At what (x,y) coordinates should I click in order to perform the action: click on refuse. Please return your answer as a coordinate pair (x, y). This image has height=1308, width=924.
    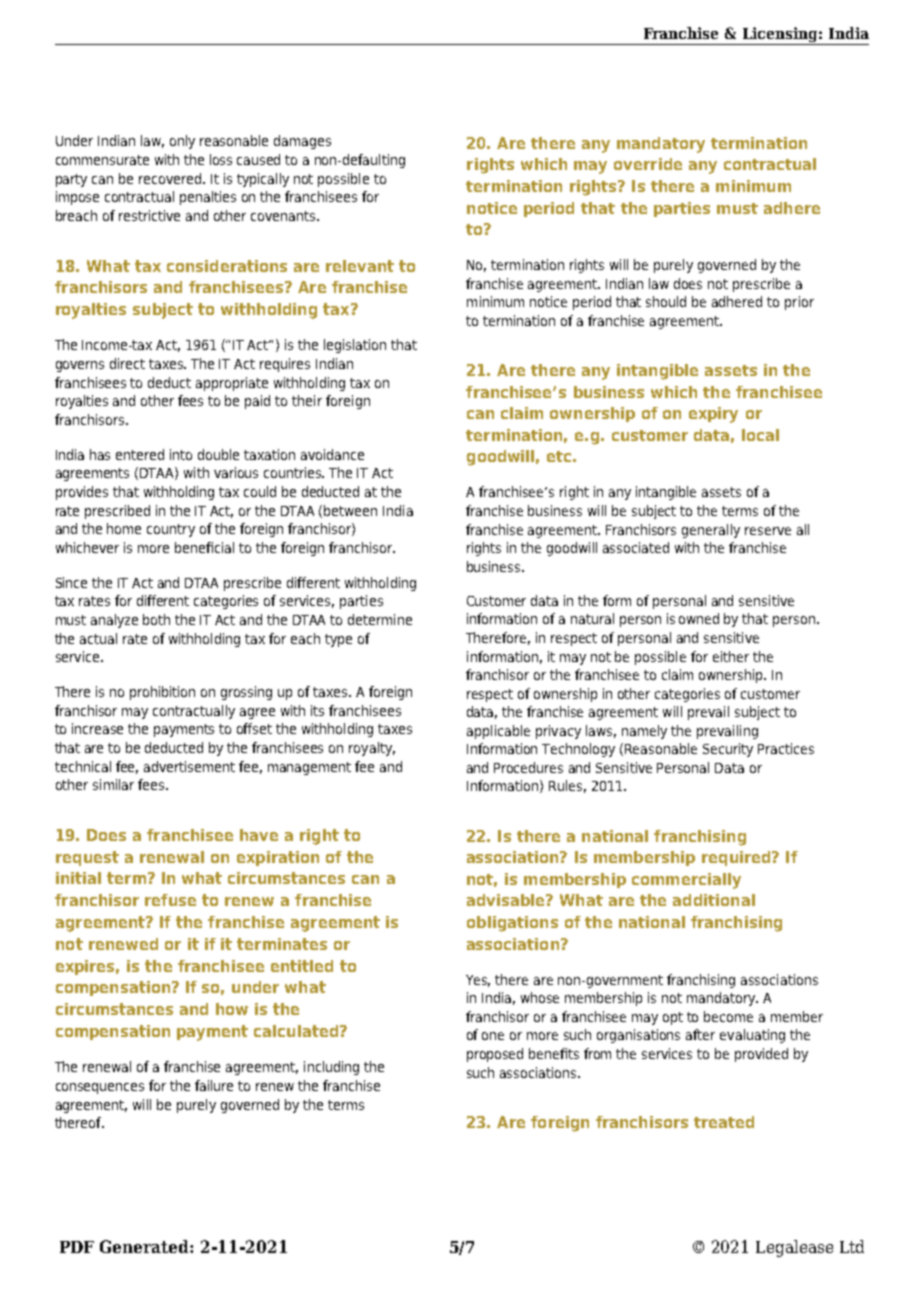
    Looking at the image, I should click on (170, 900).
